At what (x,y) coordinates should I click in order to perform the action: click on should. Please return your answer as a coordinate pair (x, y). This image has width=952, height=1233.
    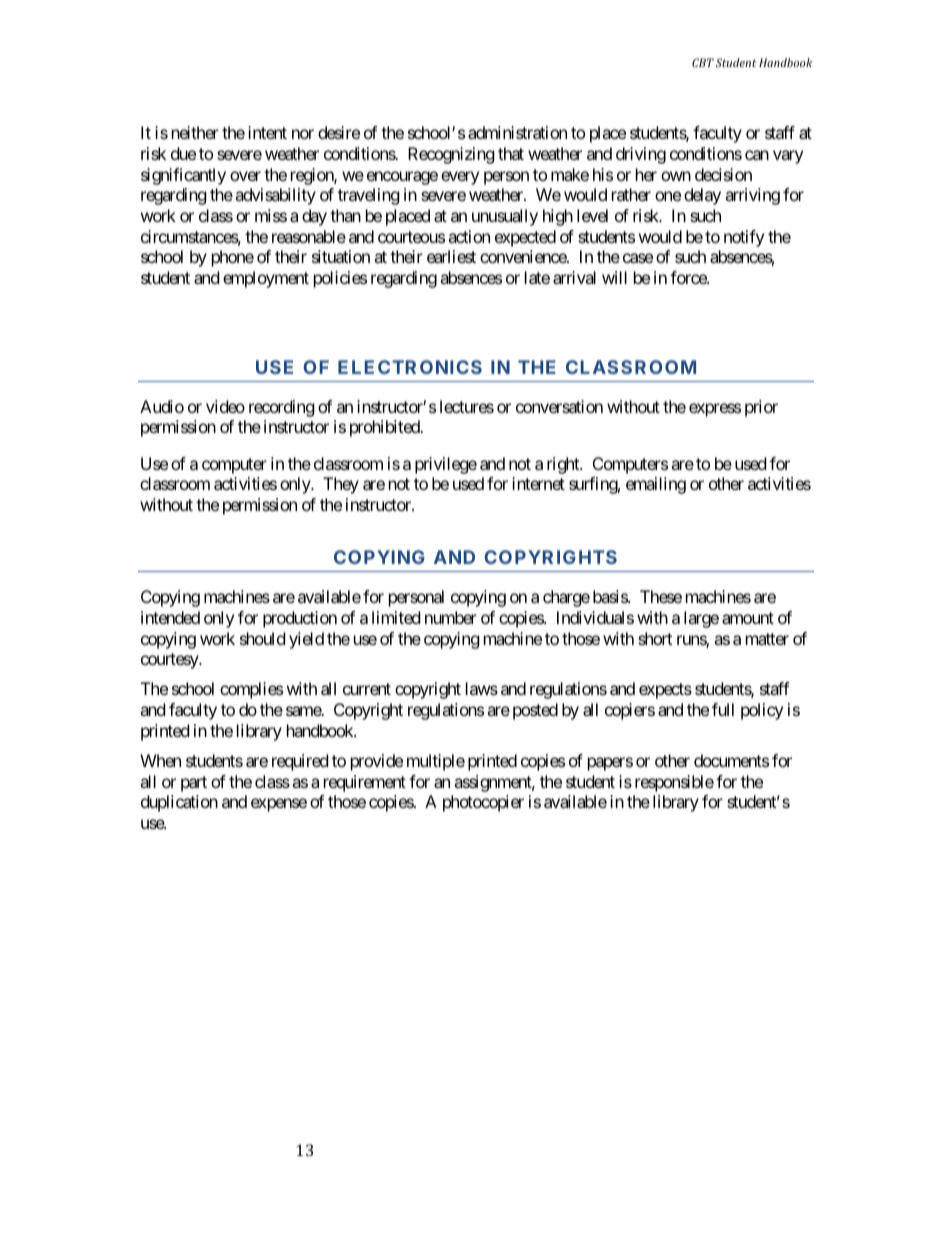
    Looking at the image, I should click on (262, 638).
